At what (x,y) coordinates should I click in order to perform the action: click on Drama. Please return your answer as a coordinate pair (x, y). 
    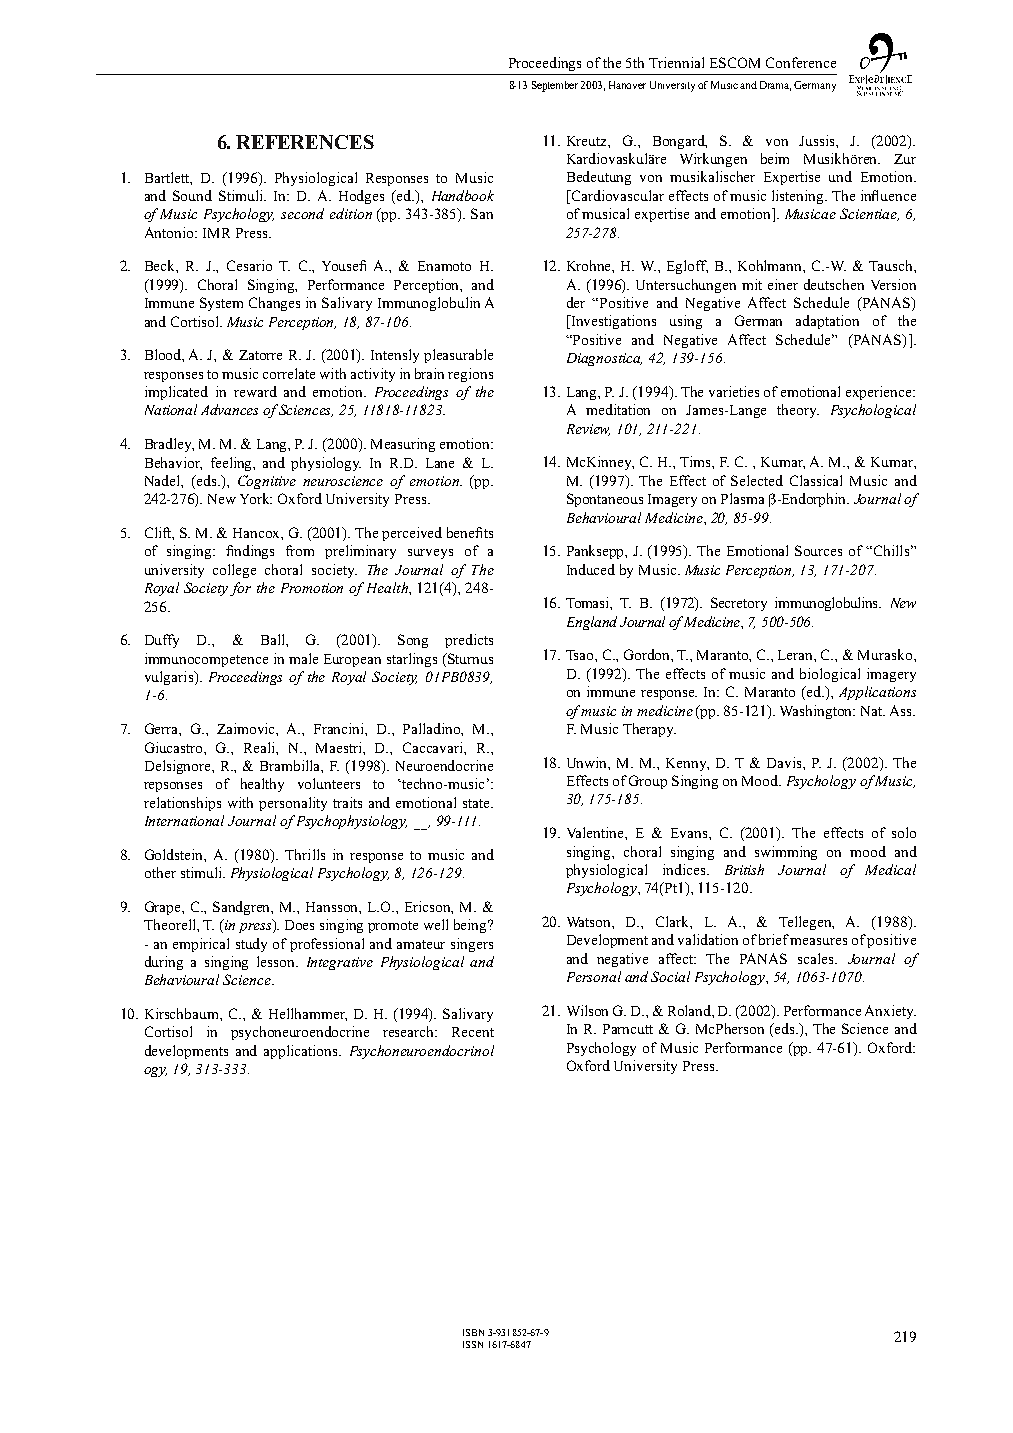
    Looking at the image, I should click on (775, 86).
